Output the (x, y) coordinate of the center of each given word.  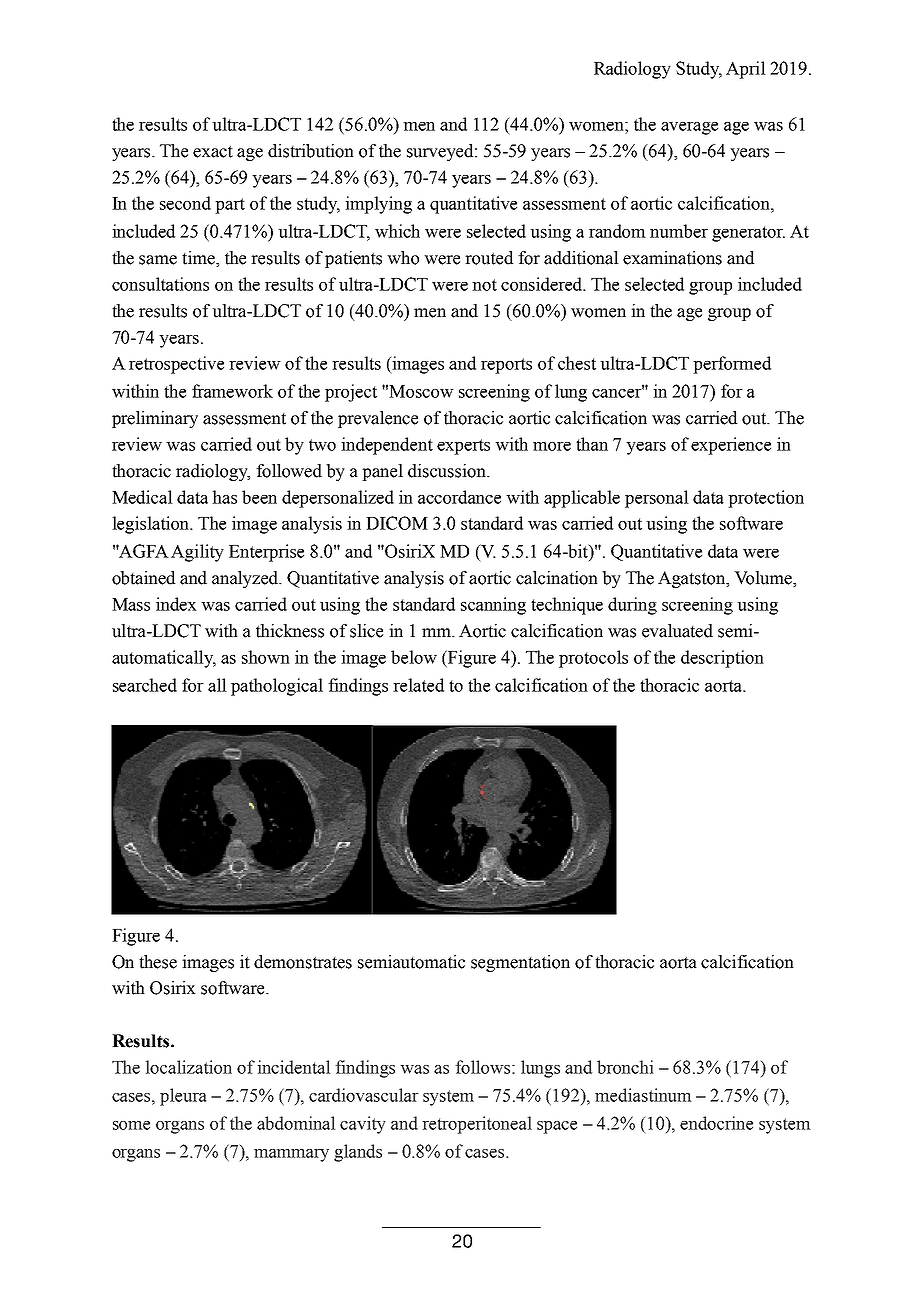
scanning (493, 606)
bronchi (625, 1067)
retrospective (176, 365)
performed (732, 365)
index (176, 604)
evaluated (677, 631)
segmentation (520, 963)
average (689, 128)
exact (213, 151)
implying (378, 205)
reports (506, 366)
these (158, 962)
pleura (183, 1097)
